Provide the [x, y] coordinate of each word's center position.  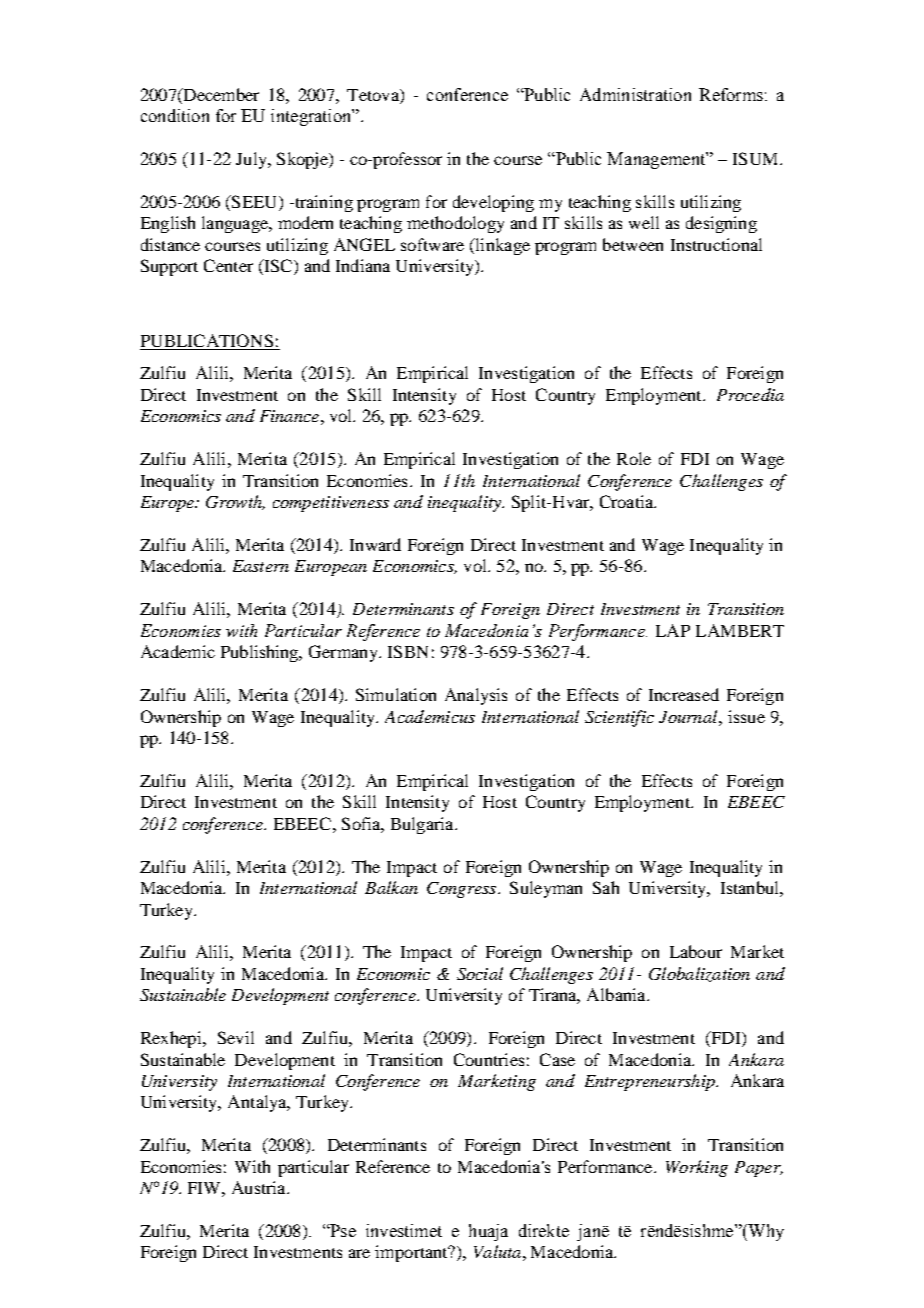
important [412, 1253]
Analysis [476, 696]
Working [697, 1168]
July [252, 160]
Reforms [731, 94]
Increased [684, 694]
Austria [260, 1187]
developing [493, 203]
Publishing [261, 653]
